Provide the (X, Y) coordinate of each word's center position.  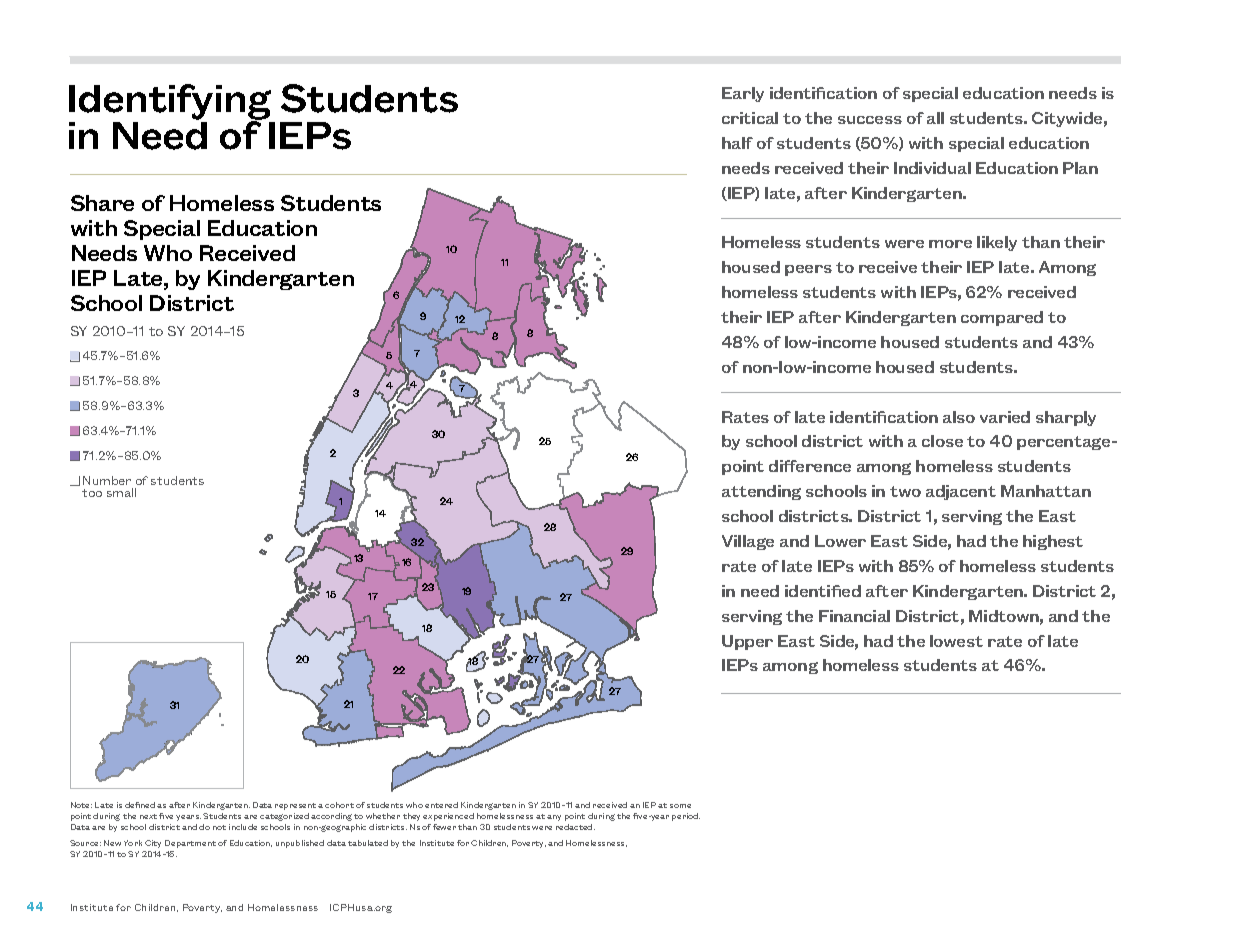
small (121, 492)
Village (748, 542)
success (870, 120)
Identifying (170, 103)
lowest (956, 641)
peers (808, 270)
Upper (747, 642)
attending (761, 492)
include (243, 827)
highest (1053, 542)
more (950, 244)
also (959, 417)
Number (107, 480)
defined (140, 805)
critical (750, 118)
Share (102, 203)
